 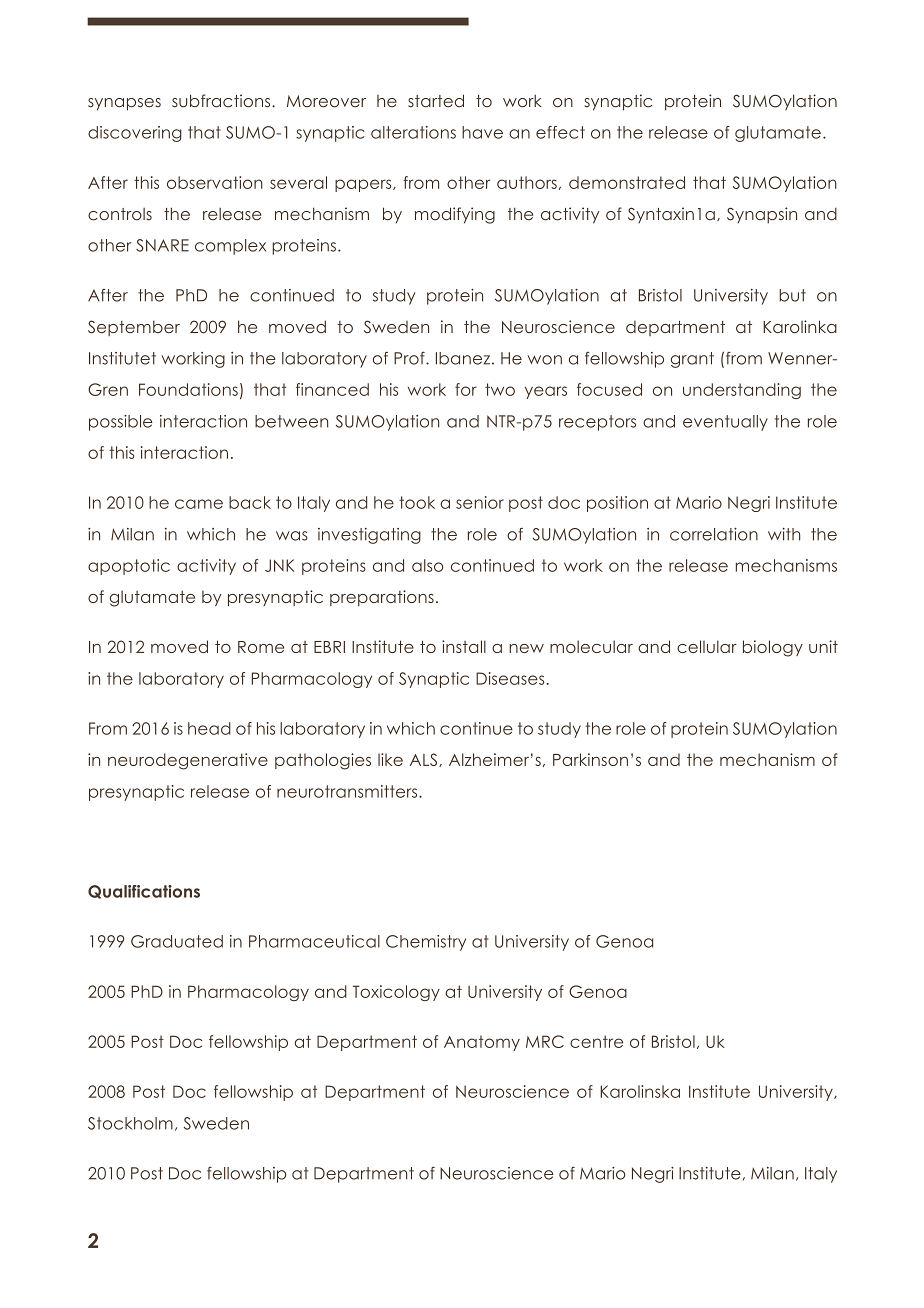 I want to click on understanding, so click(x=742, y=391).
